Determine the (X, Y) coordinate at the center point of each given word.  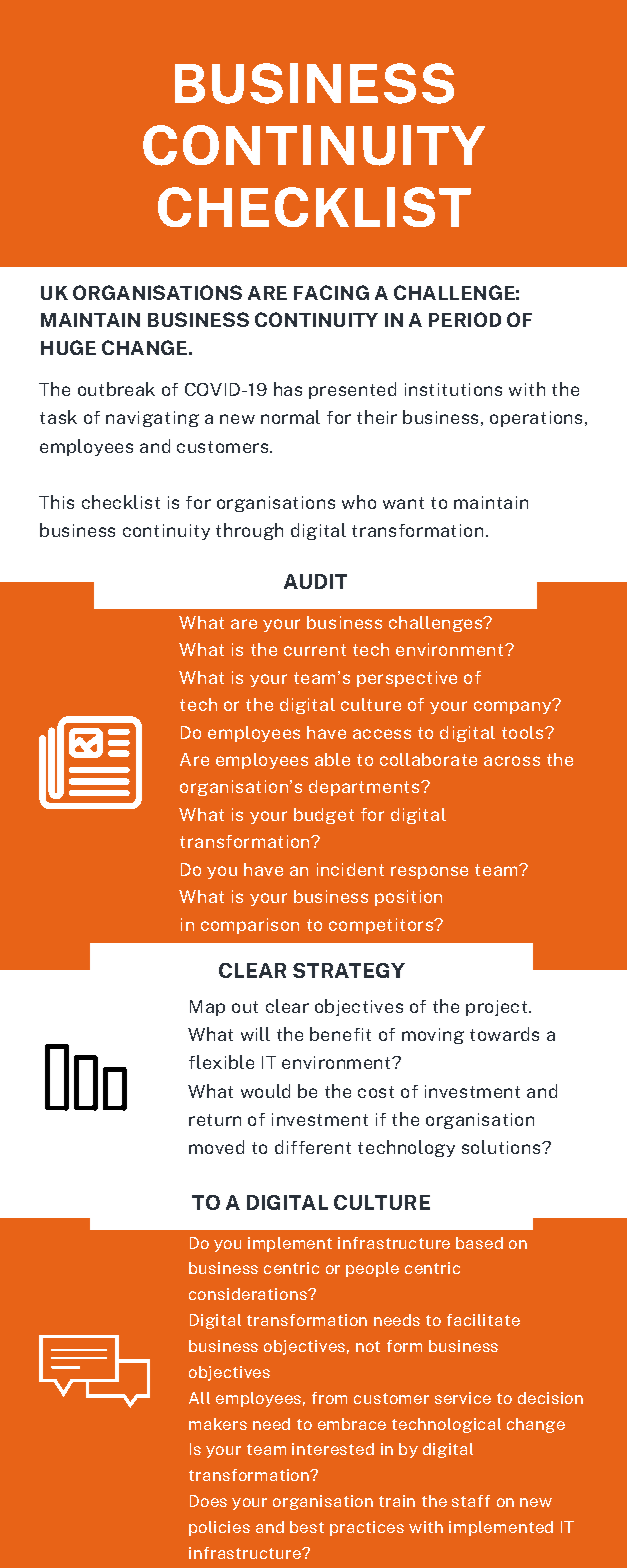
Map (207, 1008)
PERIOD (465, 319)
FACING (331, 292)
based (479, 1243)
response (429, 872)
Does (208, 1501)
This (56, 502)
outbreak (116, 389)
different (313, 1147)
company (513, 707)
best (307, 1527)
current (315, 650)
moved (216, 1147)
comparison (250, 926)
